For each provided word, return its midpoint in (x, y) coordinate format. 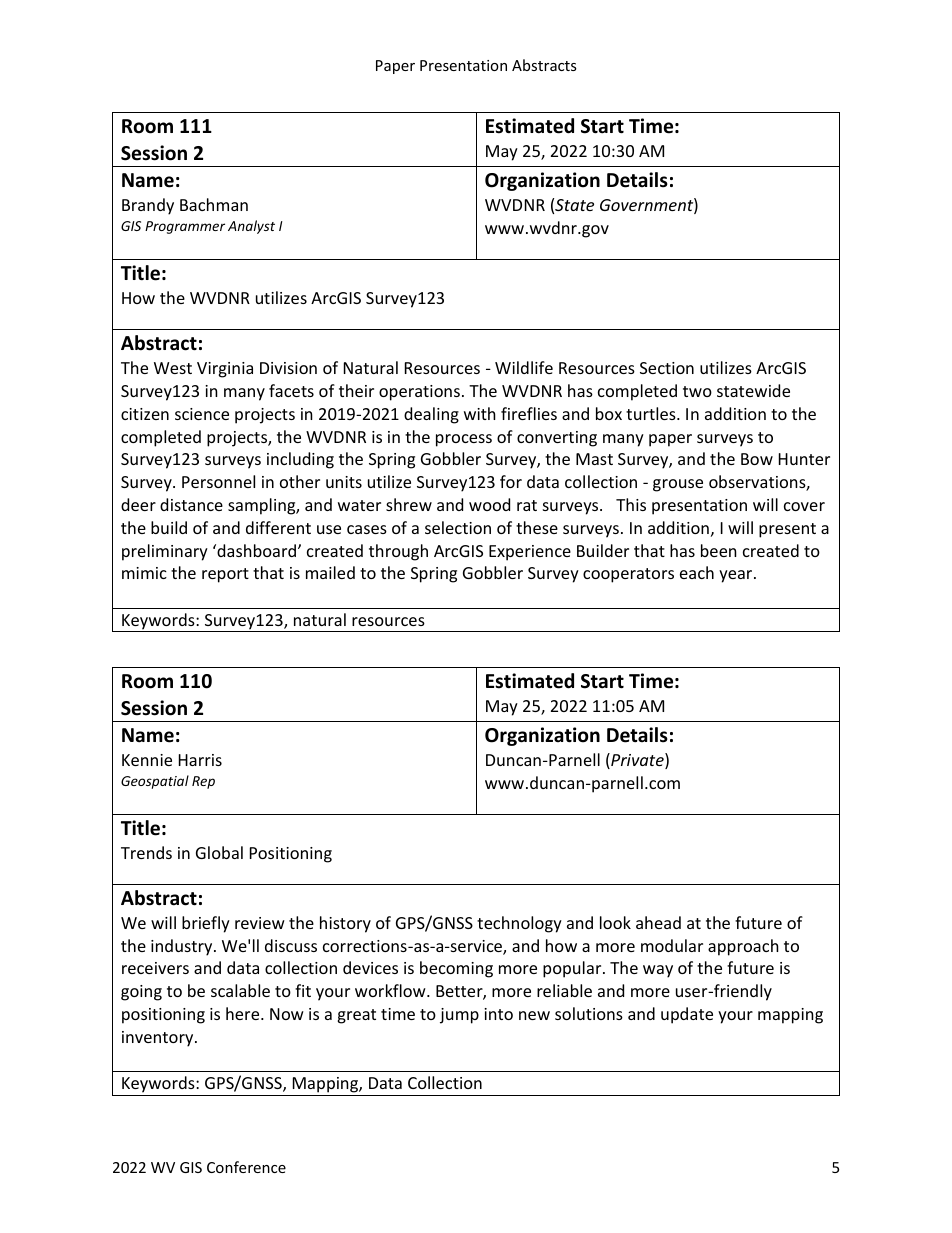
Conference (246, 1167)
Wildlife (524, 367)
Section (667, 368)
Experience (530, 553)
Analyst (251, 227)
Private (637, 761)
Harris (200, 760)
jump (459, 1016)
